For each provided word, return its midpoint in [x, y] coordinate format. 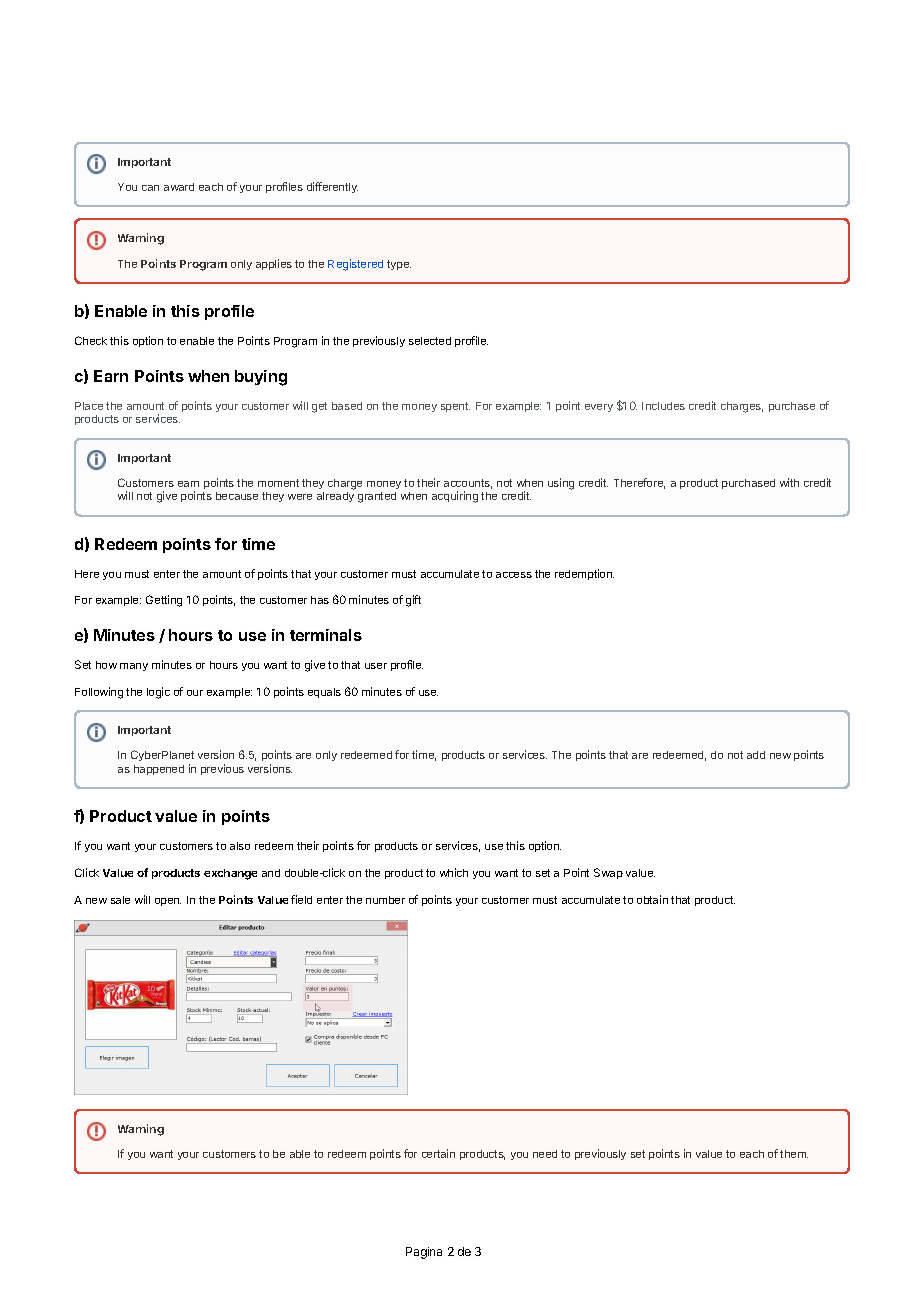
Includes [663, 406]
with [789, 482]
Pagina [424, 1253]
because [237, 496]
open [168, 902]
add [756, 755]
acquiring [455, 497]
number [385, 900]
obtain [652, 899]
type [399, 265]
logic [158, 693]
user [376, 666]
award [179, 187]
